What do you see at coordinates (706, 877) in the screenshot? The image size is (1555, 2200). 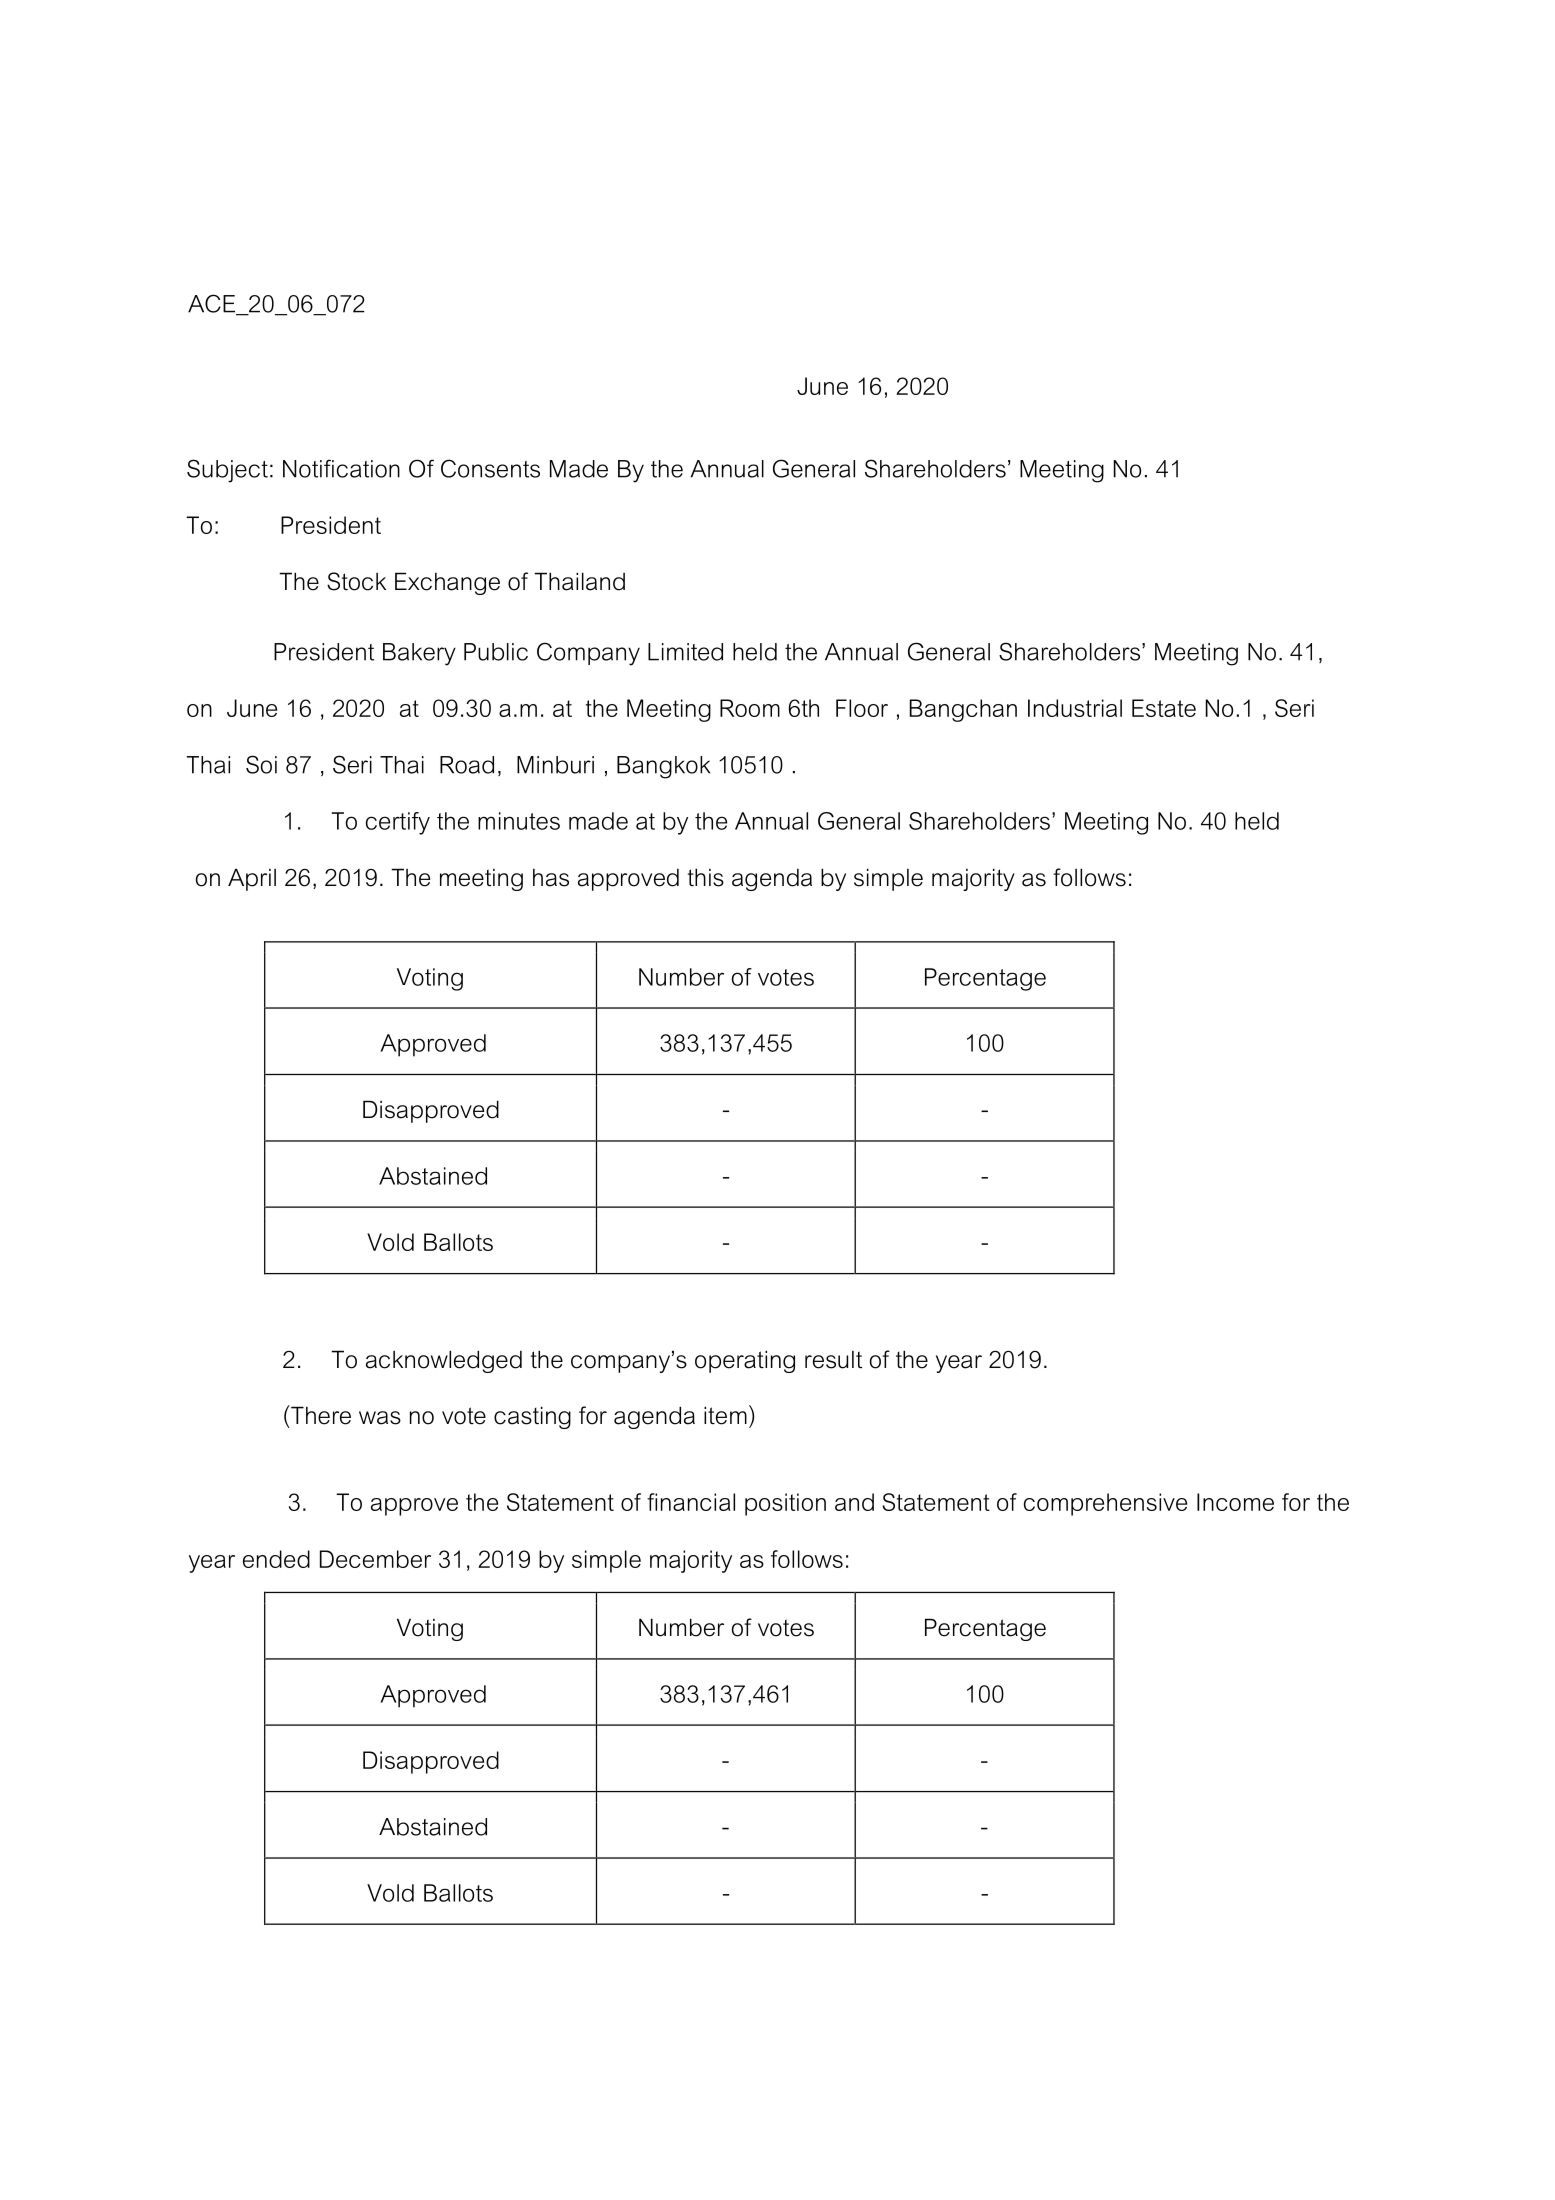 I see `this` at bounding box center [706, 877].
